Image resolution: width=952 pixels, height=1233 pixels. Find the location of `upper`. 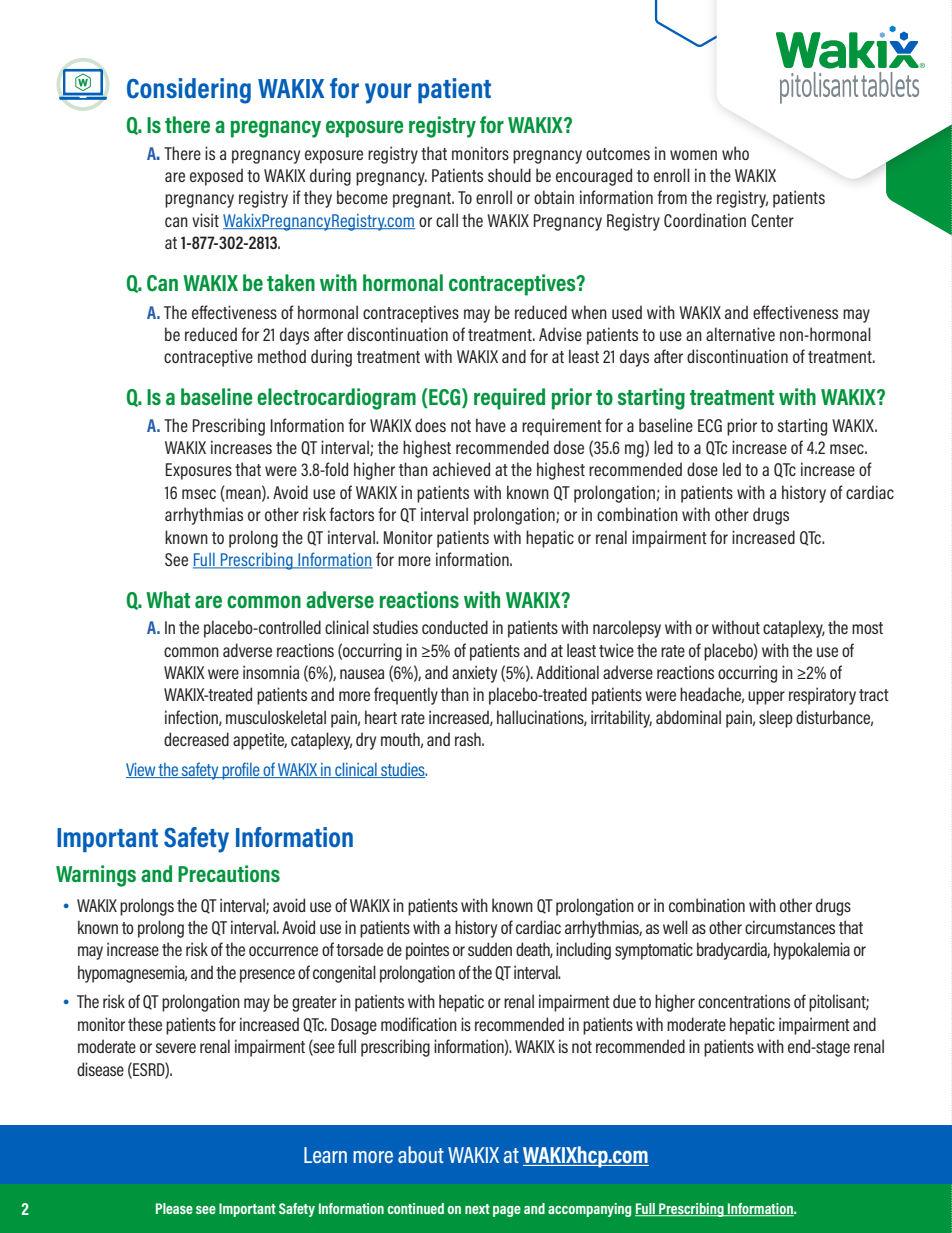

upper is located at coordinates (766, 698).
